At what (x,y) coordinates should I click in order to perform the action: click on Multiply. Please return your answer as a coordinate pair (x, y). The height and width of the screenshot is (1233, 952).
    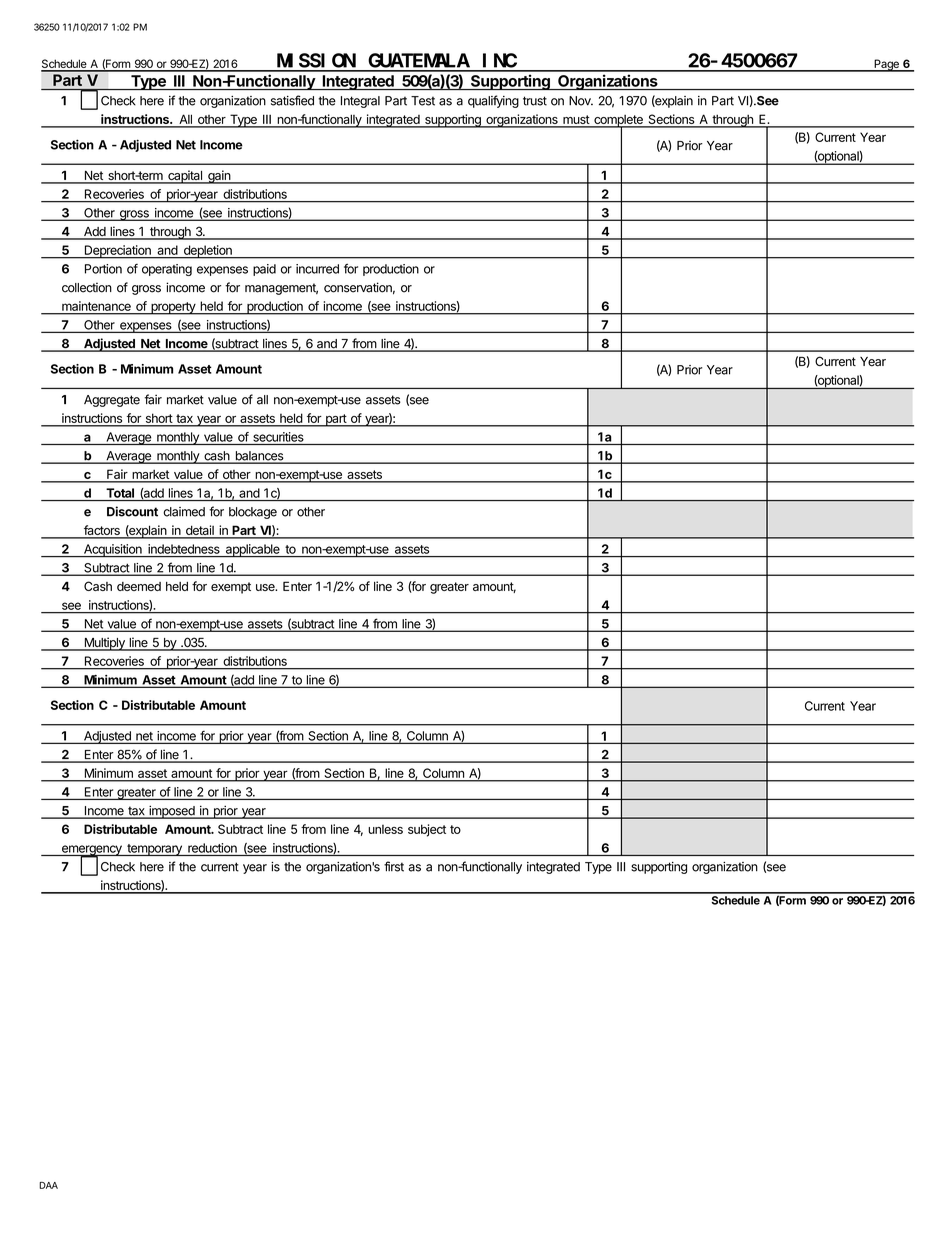
    Looking at the image, I should click on (104, 644).
